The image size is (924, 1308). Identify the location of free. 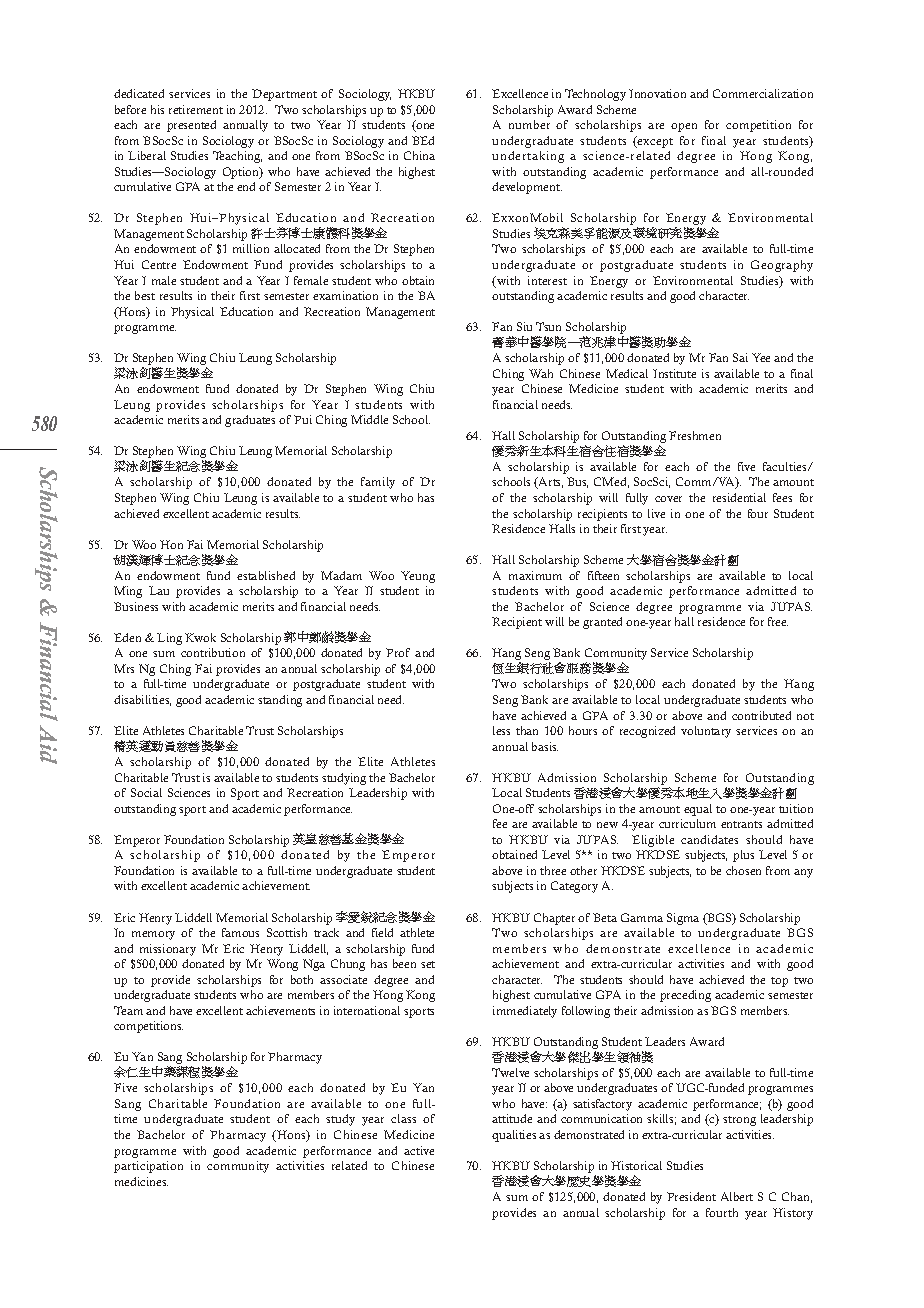
(778, 621).
